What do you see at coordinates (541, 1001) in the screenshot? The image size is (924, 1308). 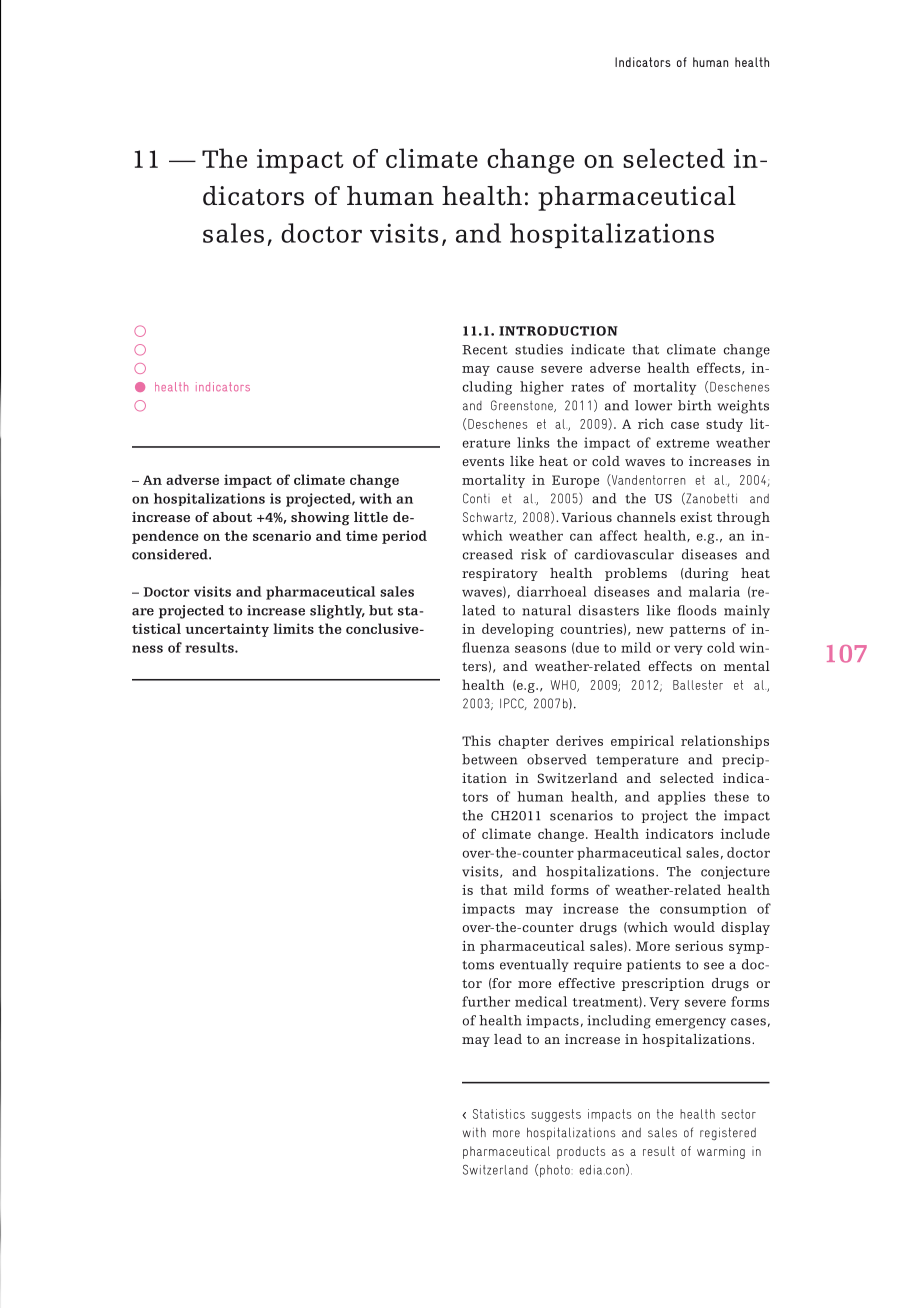 I see `medical` at bounding box center [541, 1001].
